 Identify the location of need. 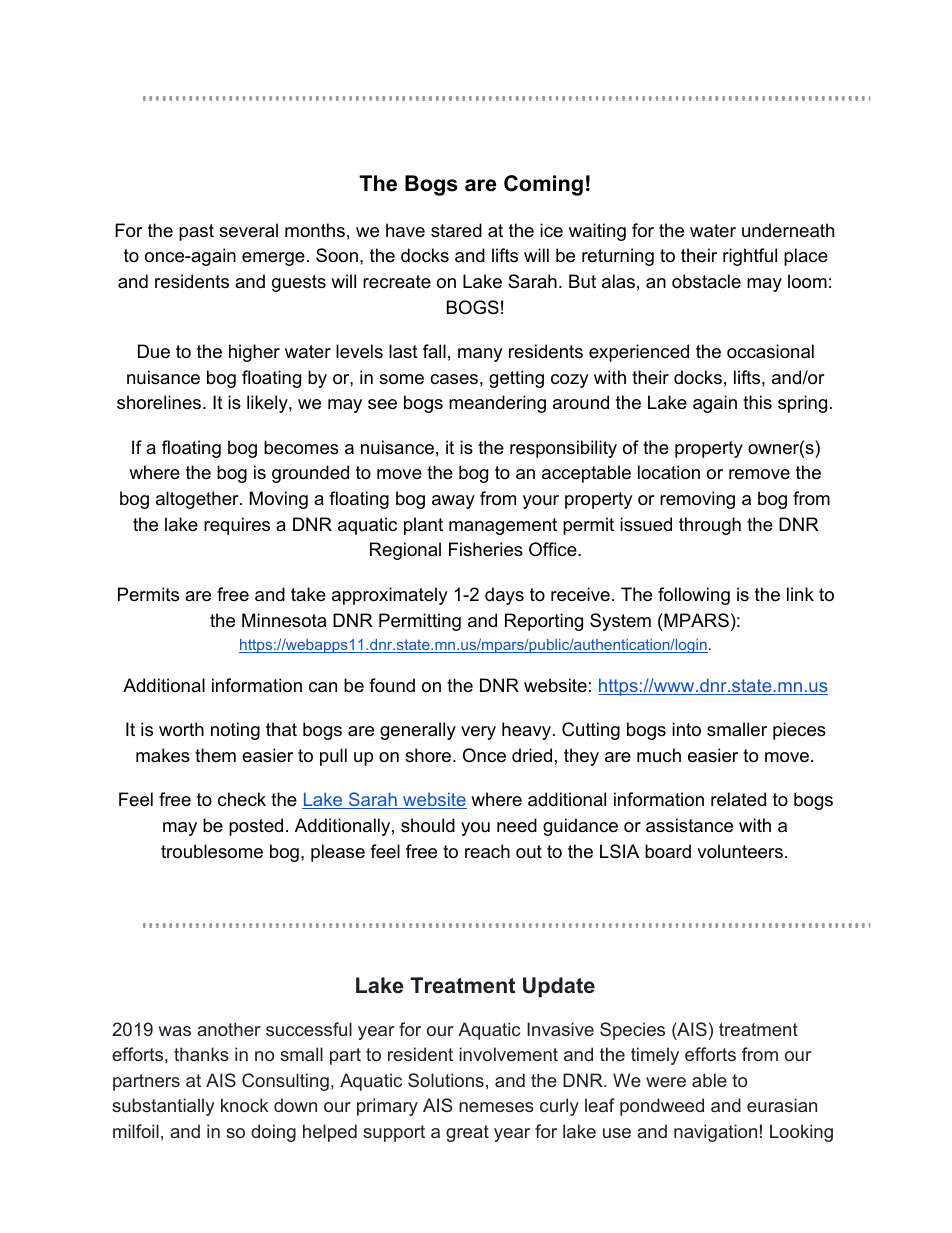
(517, 825).
